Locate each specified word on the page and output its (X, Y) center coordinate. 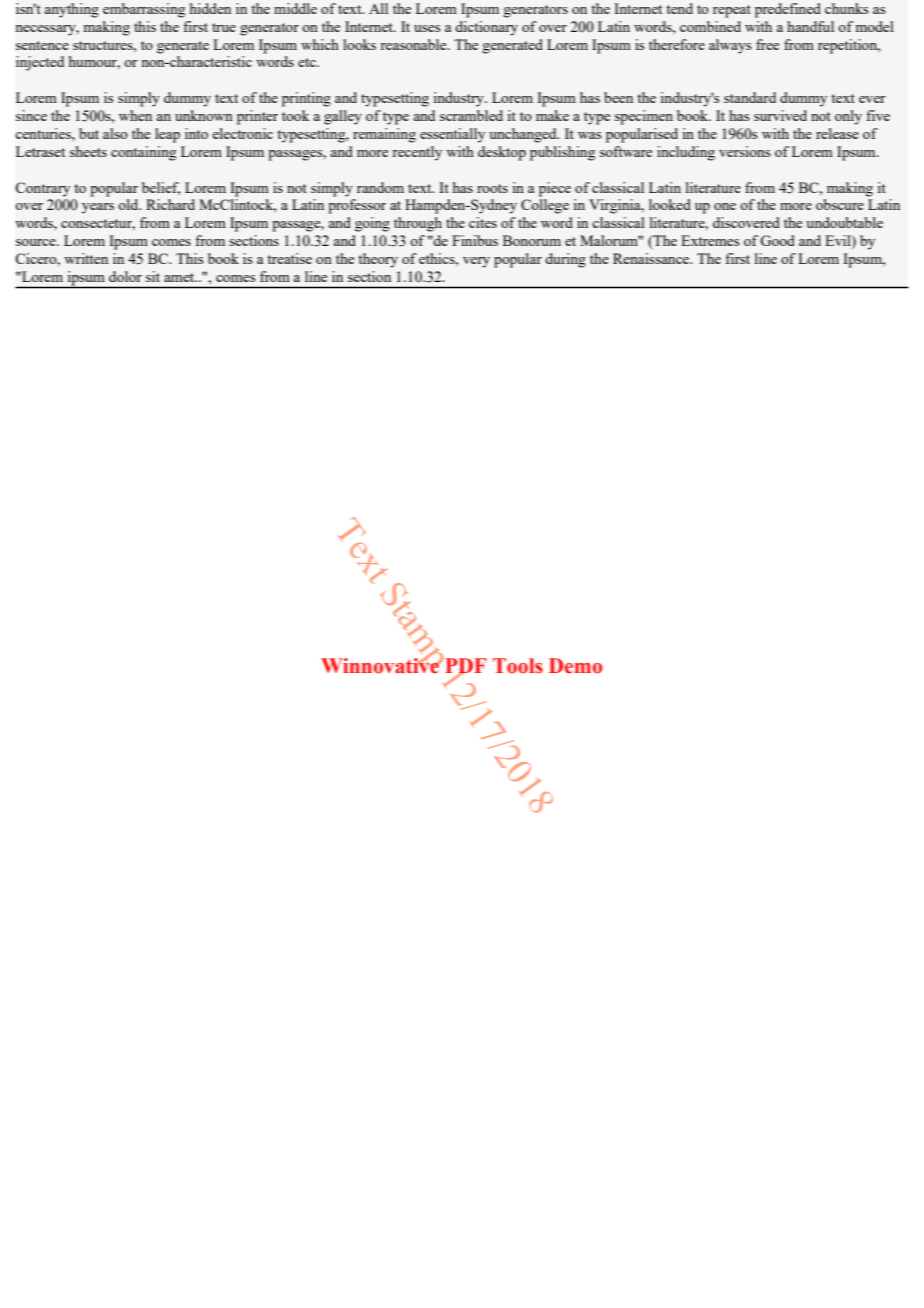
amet (180, 277)
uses (427, 28)
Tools (518, 666)
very (476, 262)
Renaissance (652, 258)
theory (378, 260)
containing (143, 153)
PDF (465, 666)
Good (777, 240)
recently (417, 153)
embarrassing (144, 10)
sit (153, 276)
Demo (575, 666)
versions (745, 151)
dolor (125, 276)
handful (810, 26)
